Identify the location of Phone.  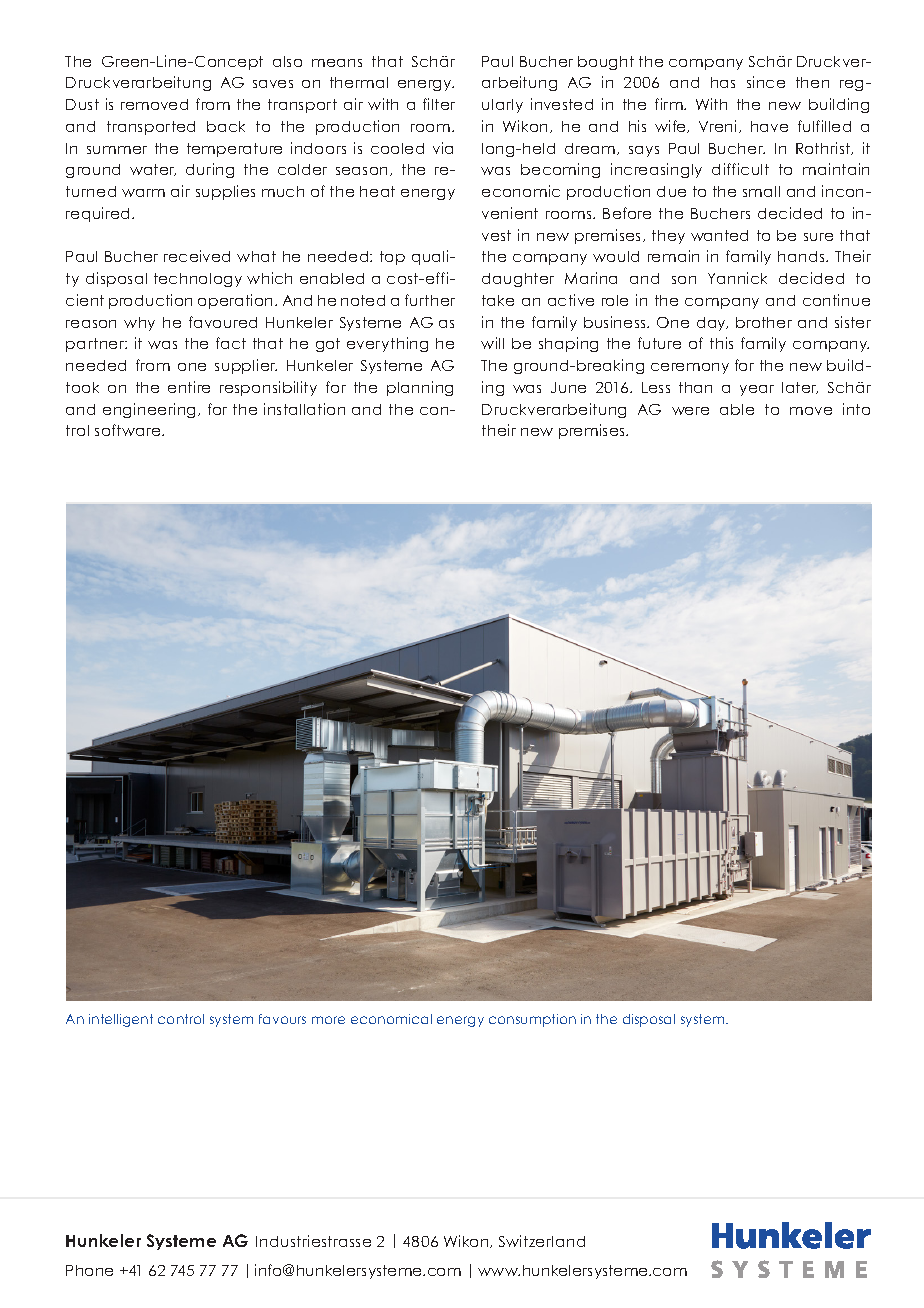
(89, 1270).
